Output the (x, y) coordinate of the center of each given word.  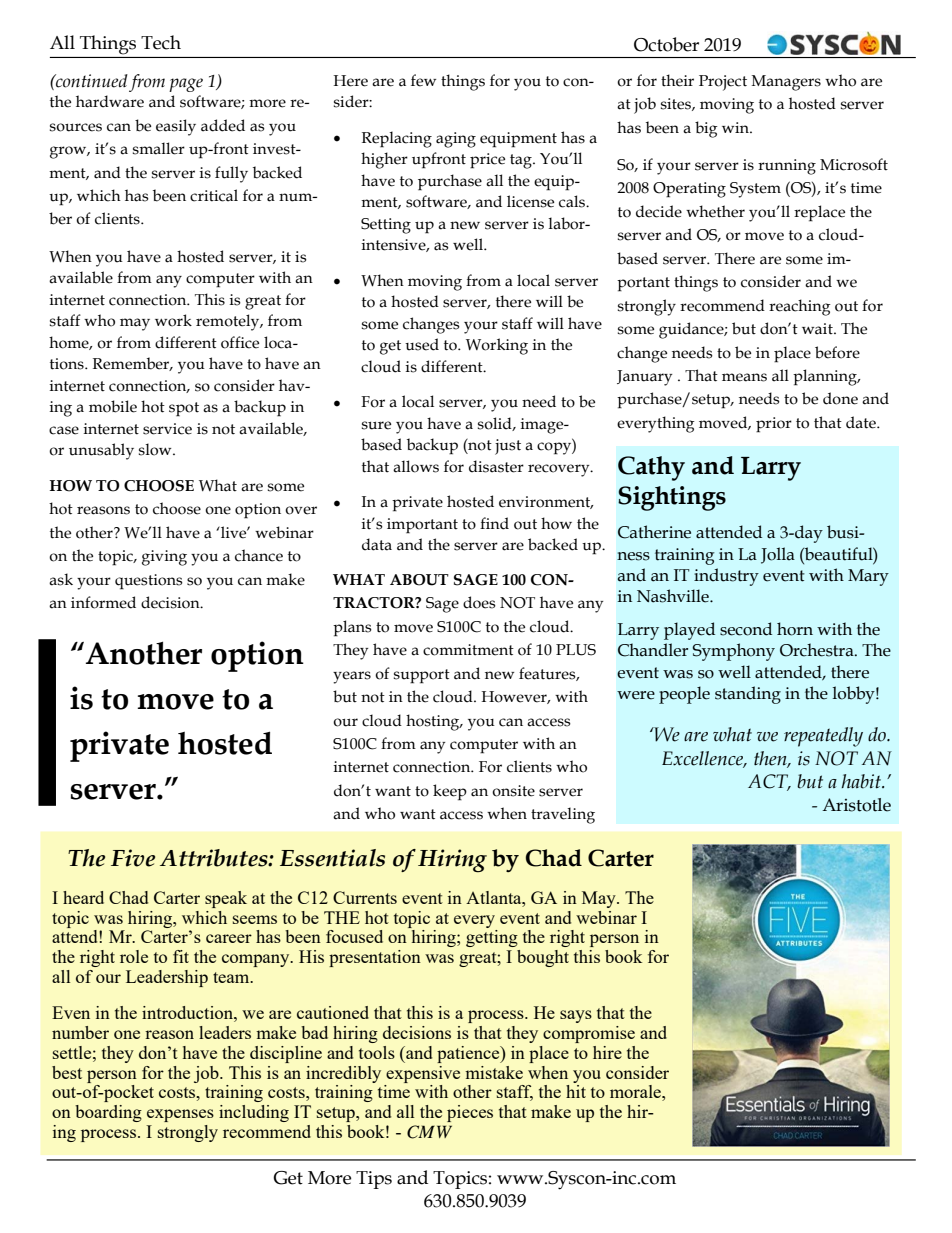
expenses (180, 1115)
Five (133, 858)
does (479, 602)
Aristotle (856, 805)
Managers (786, 83)
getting (492, 938)
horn (795, 629)
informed (103, 602)
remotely (229, 322)
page (186, 85)
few (423, 80)
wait (818, 329)
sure (376, 425)
